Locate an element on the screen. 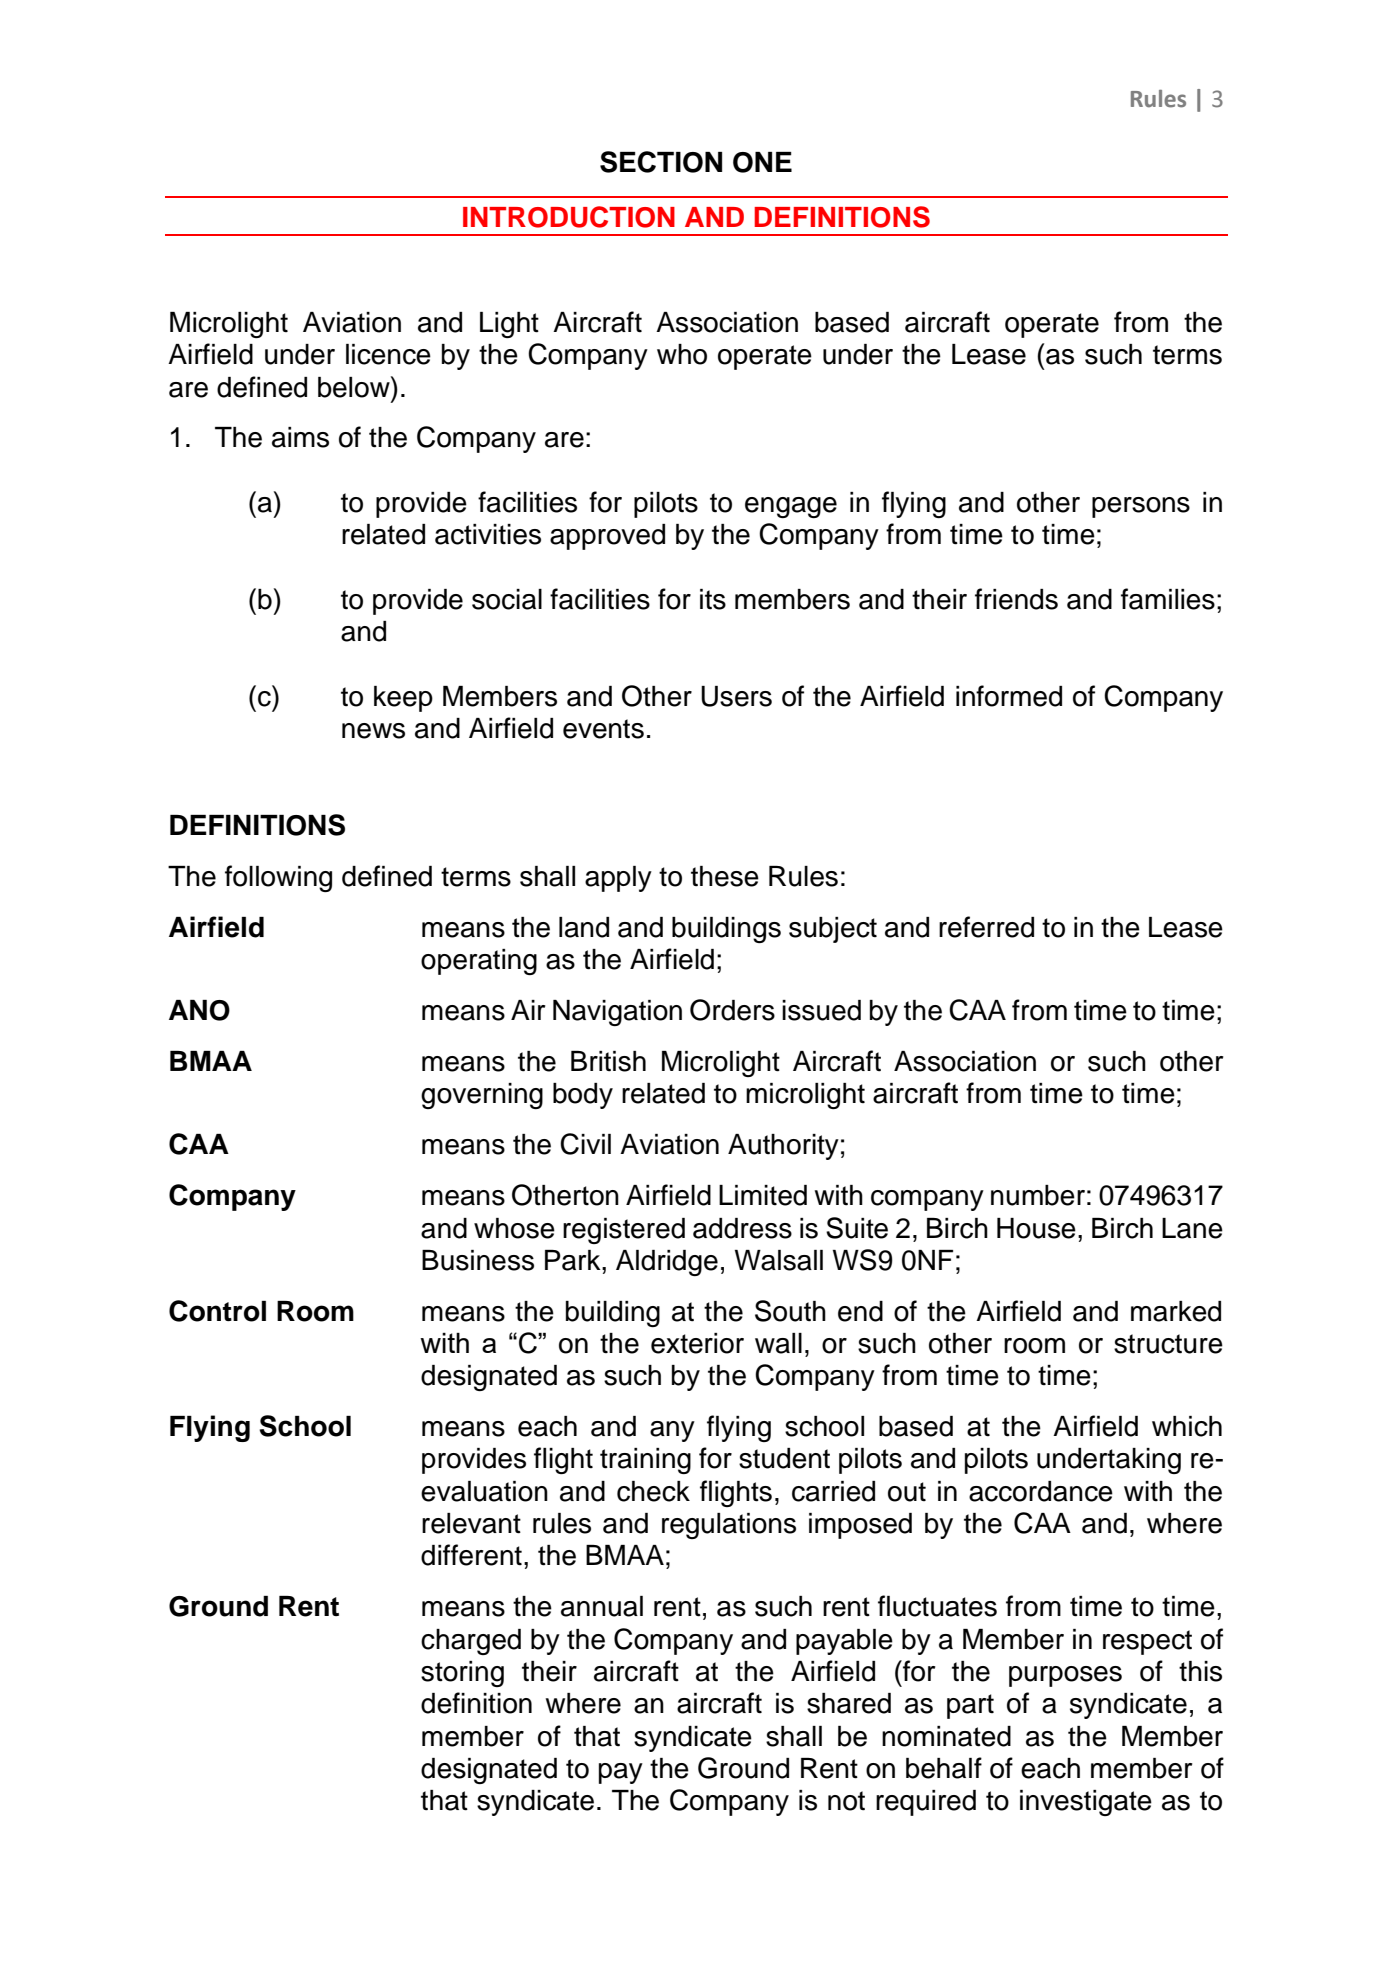 The image size is (1392, 1969). licence is located at coordinates (388, 354).
